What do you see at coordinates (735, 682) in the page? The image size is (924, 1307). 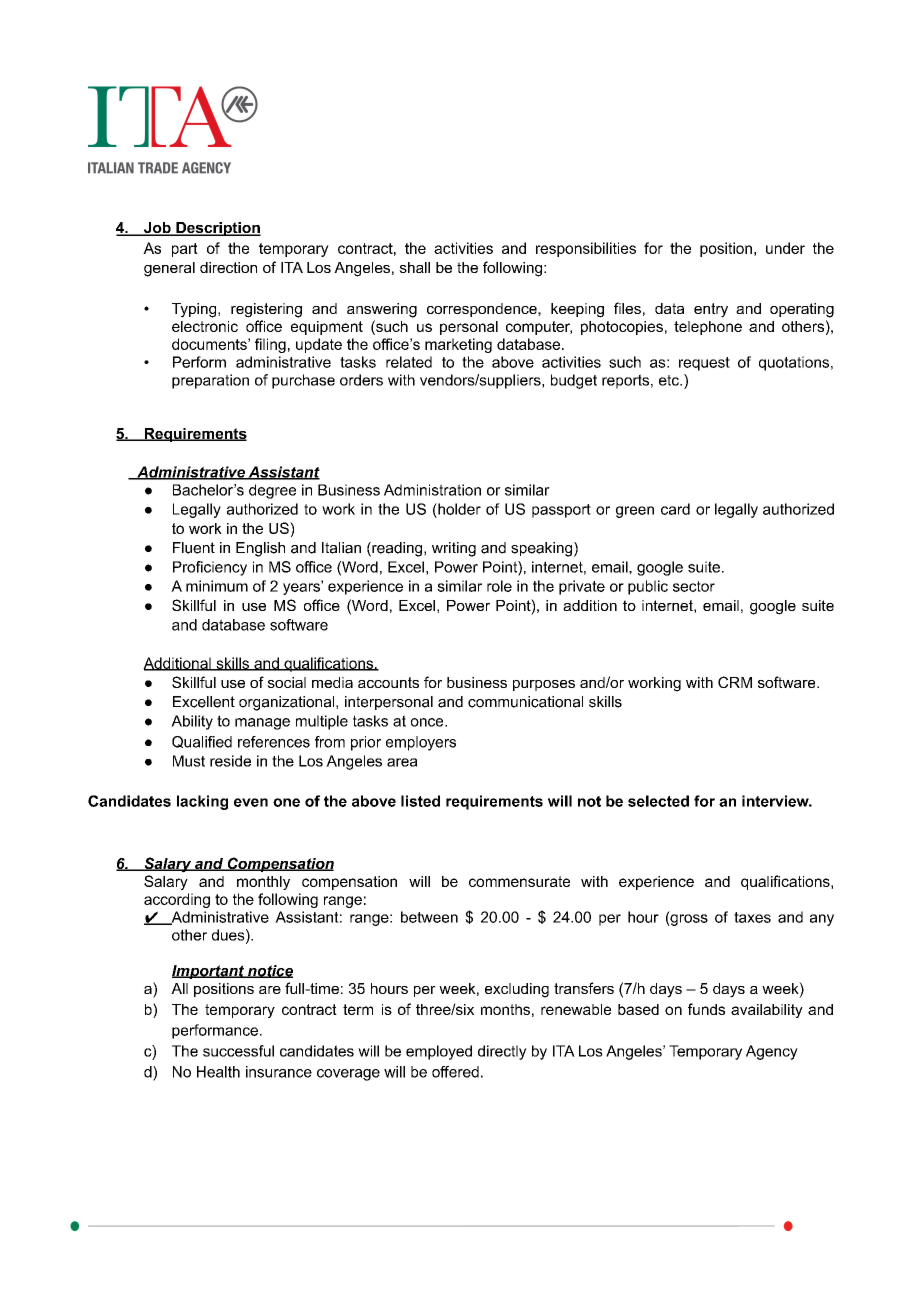 I see `CRM` at bounding box center [735, 682].
